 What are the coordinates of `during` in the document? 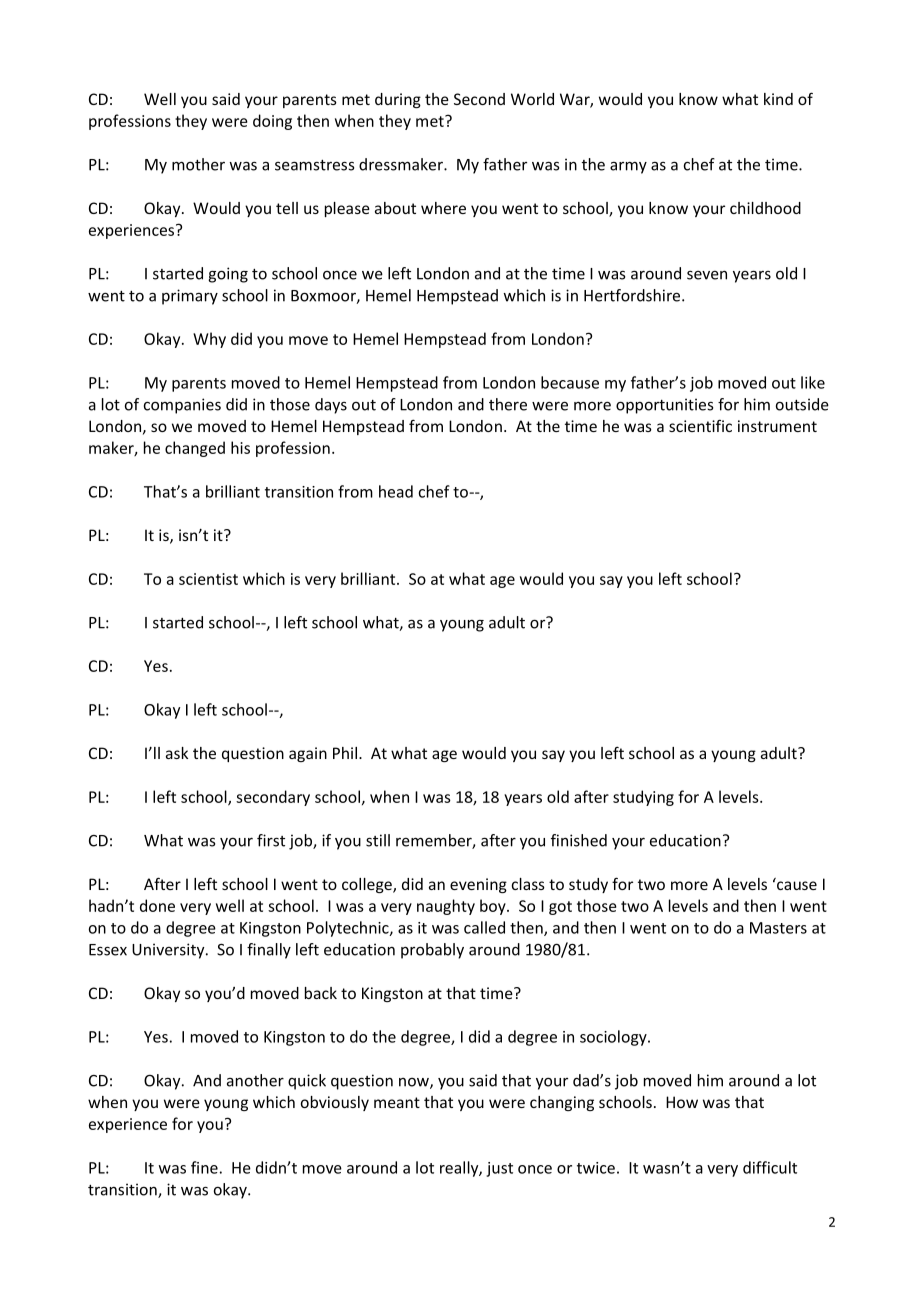 It's located at (398, 100).
